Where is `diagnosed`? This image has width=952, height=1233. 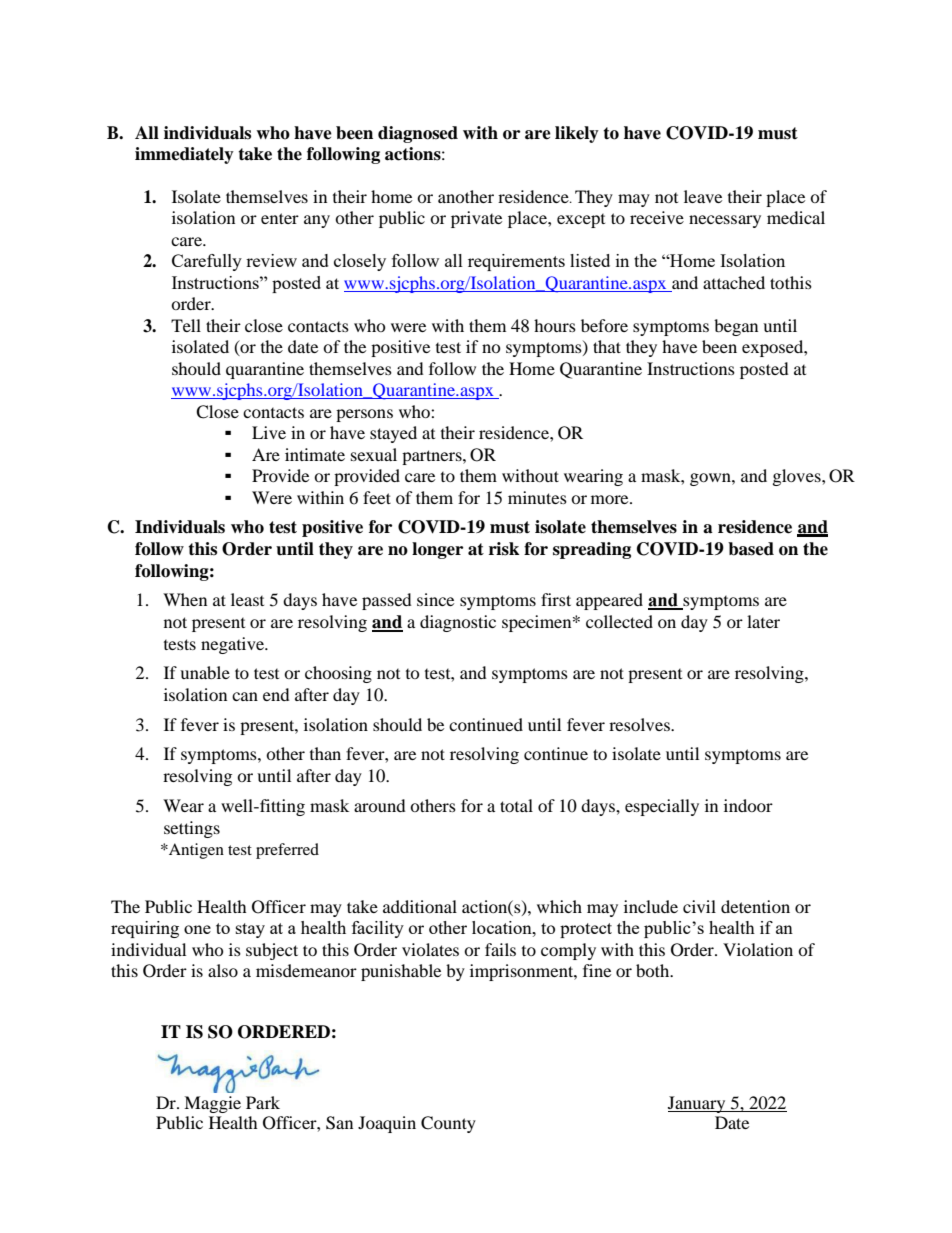 diagnosed is located at coordinates (418, 134).
